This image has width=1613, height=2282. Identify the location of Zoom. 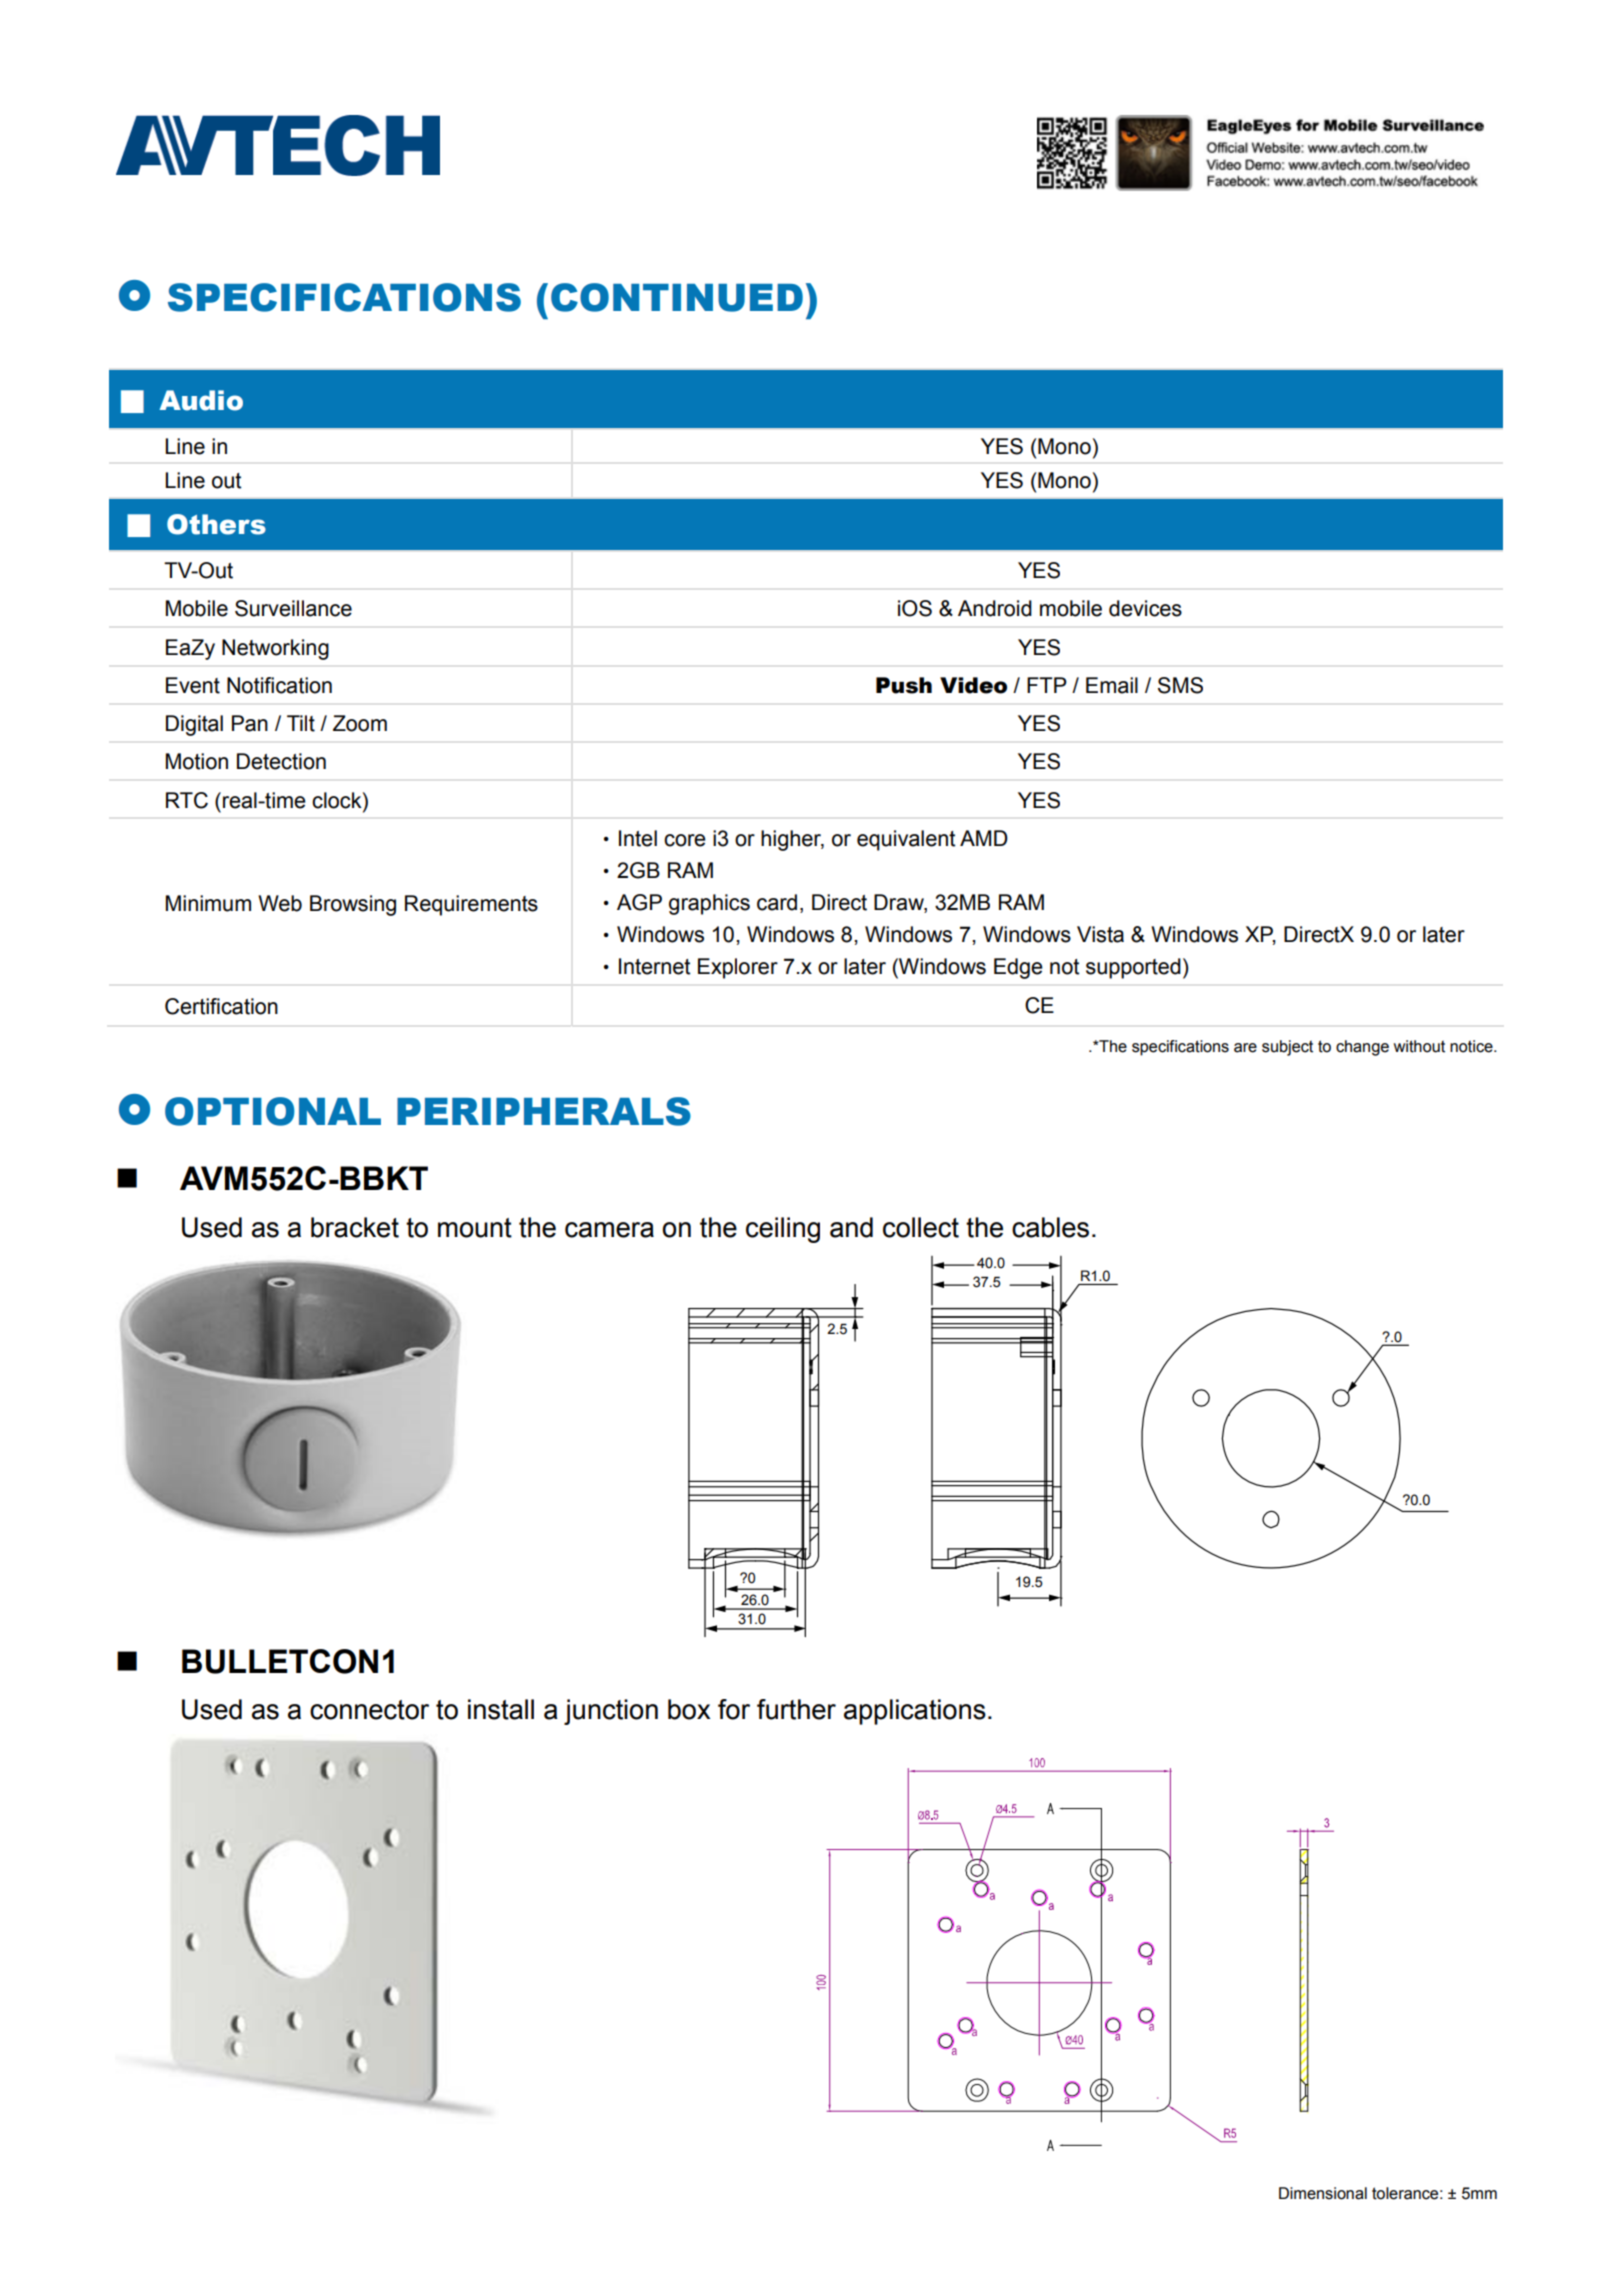
(360, 723).
